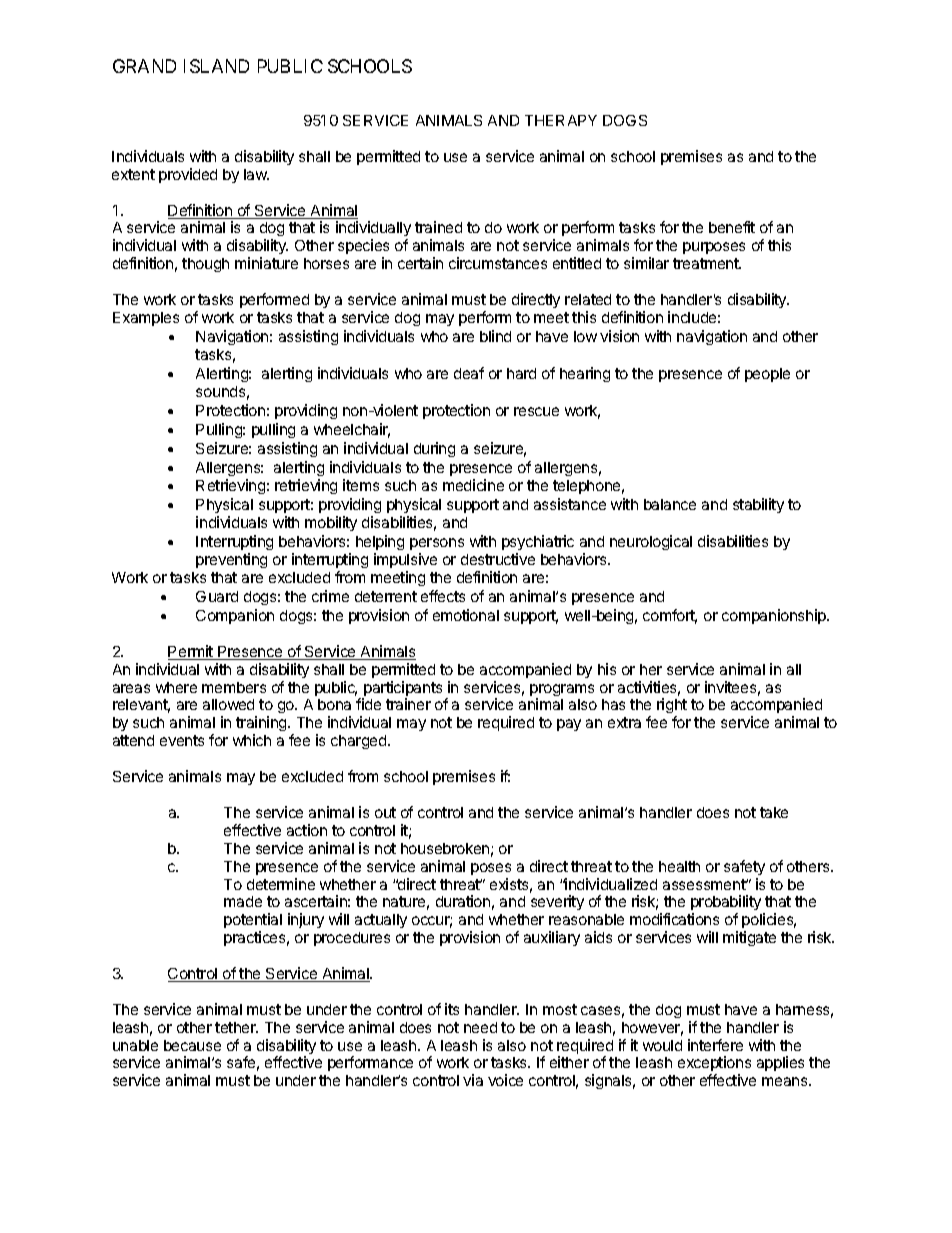  I want to click on THERAPY, so click(561, 120).
